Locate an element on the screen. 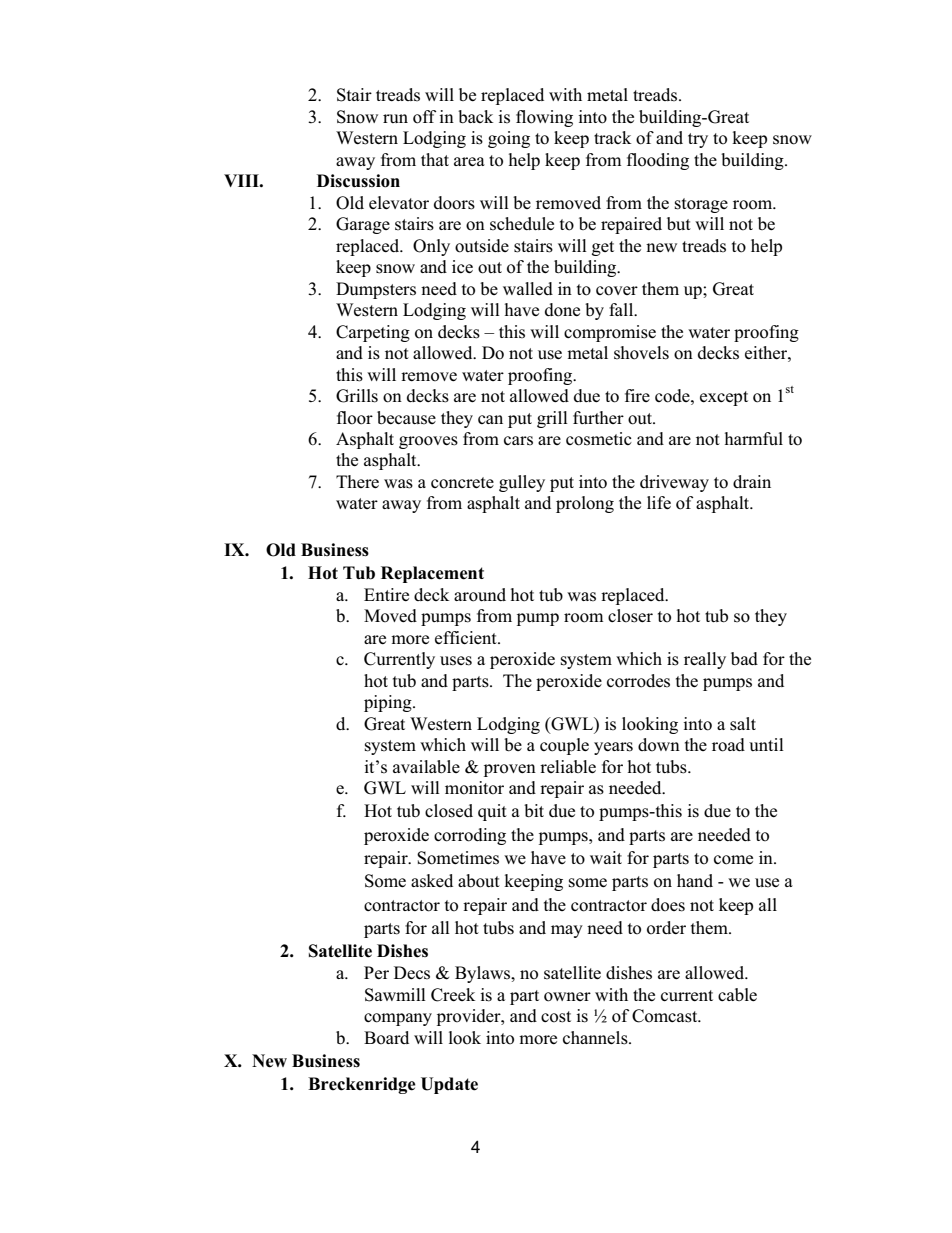  further is located at coordinates (598, 417).
